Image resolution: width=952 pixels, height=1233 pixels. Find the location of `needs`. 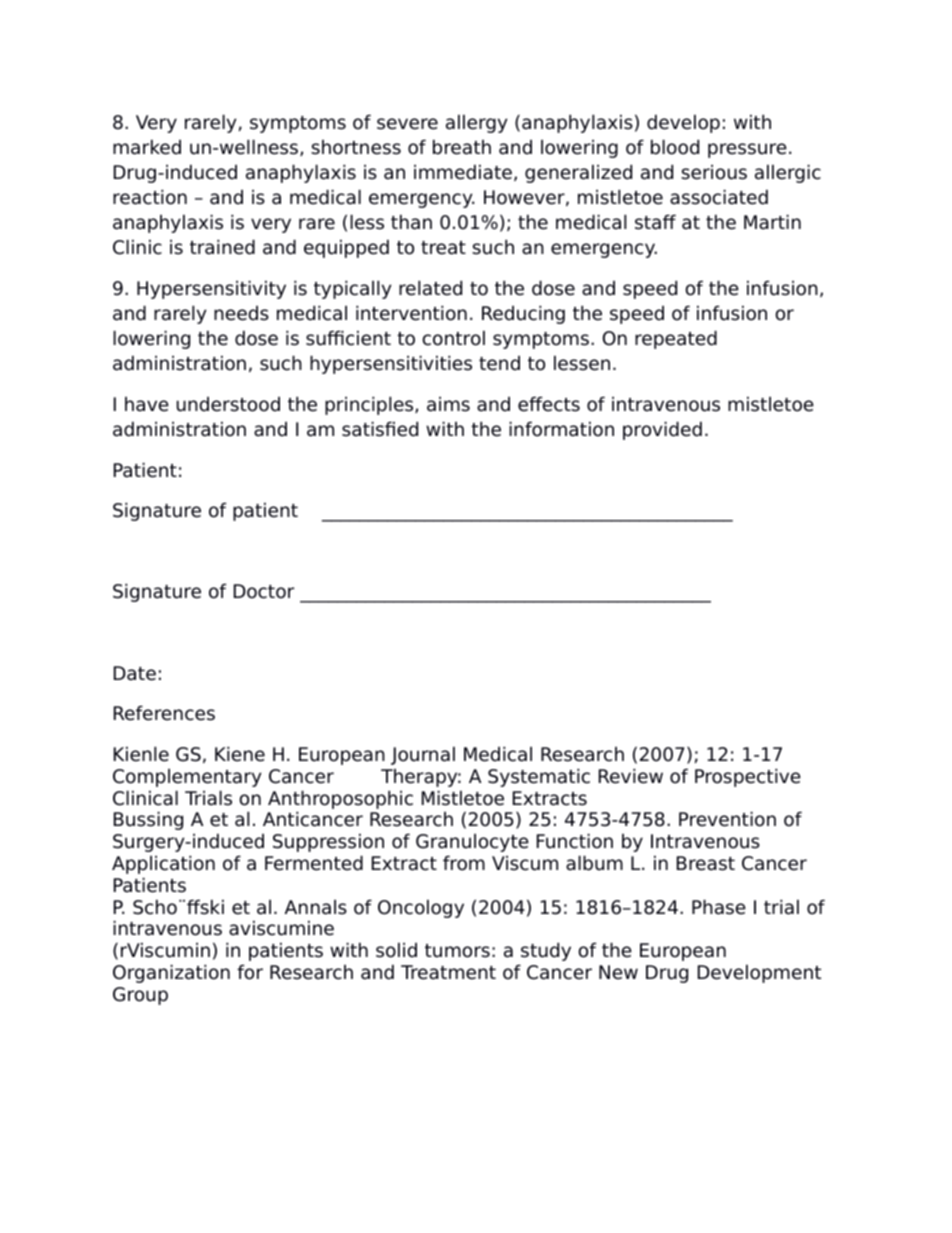

needs is located at coordinates (241, 313).
